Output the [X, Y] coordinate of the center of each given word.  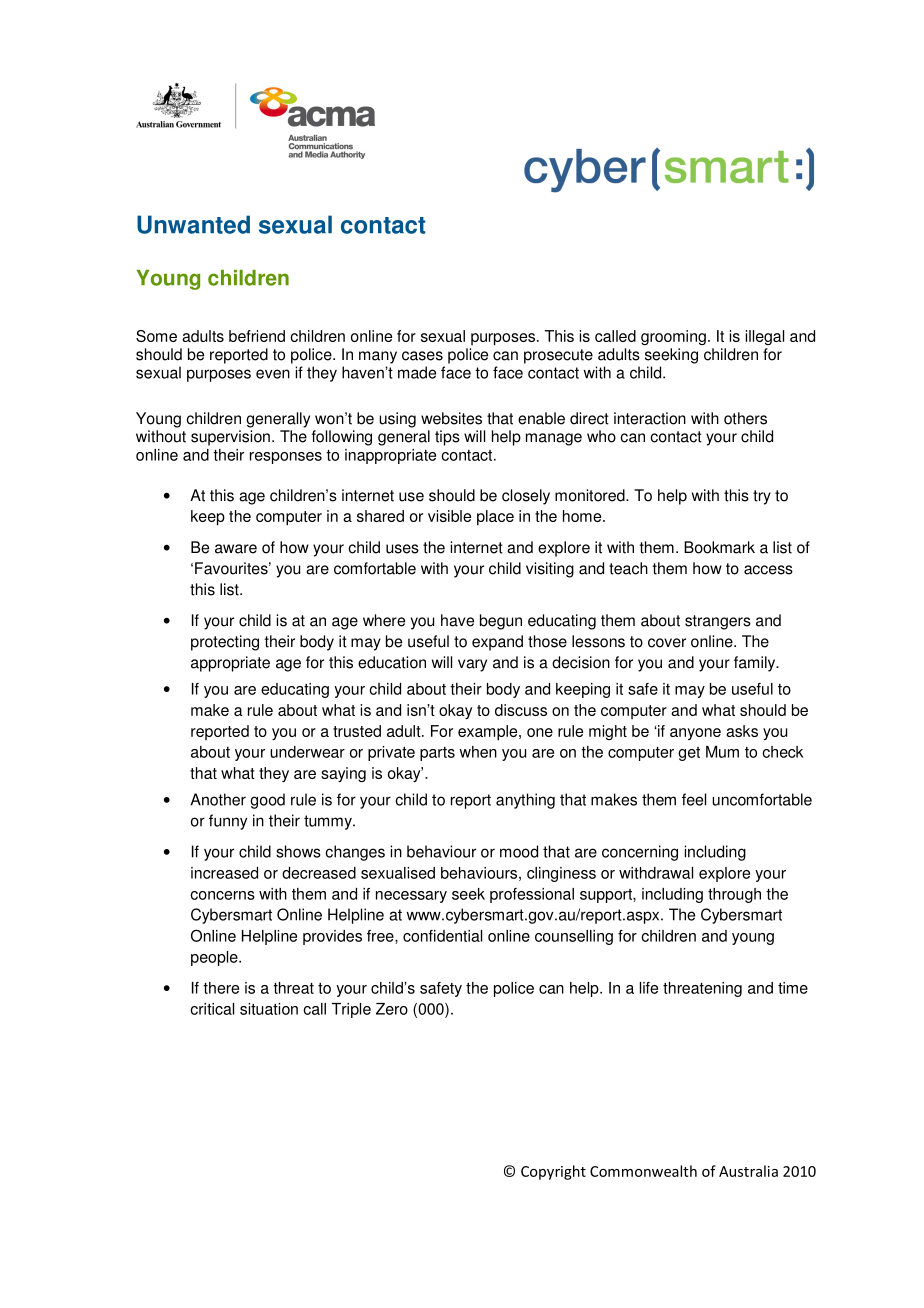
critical [212, 1009]
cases [422, 356]
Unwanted [193, 224]
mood [519, 851]
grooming [673, 337]
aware [236, 549]
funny [228, 822]
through [734, 895]
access [768, 570]
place [495, 518]
